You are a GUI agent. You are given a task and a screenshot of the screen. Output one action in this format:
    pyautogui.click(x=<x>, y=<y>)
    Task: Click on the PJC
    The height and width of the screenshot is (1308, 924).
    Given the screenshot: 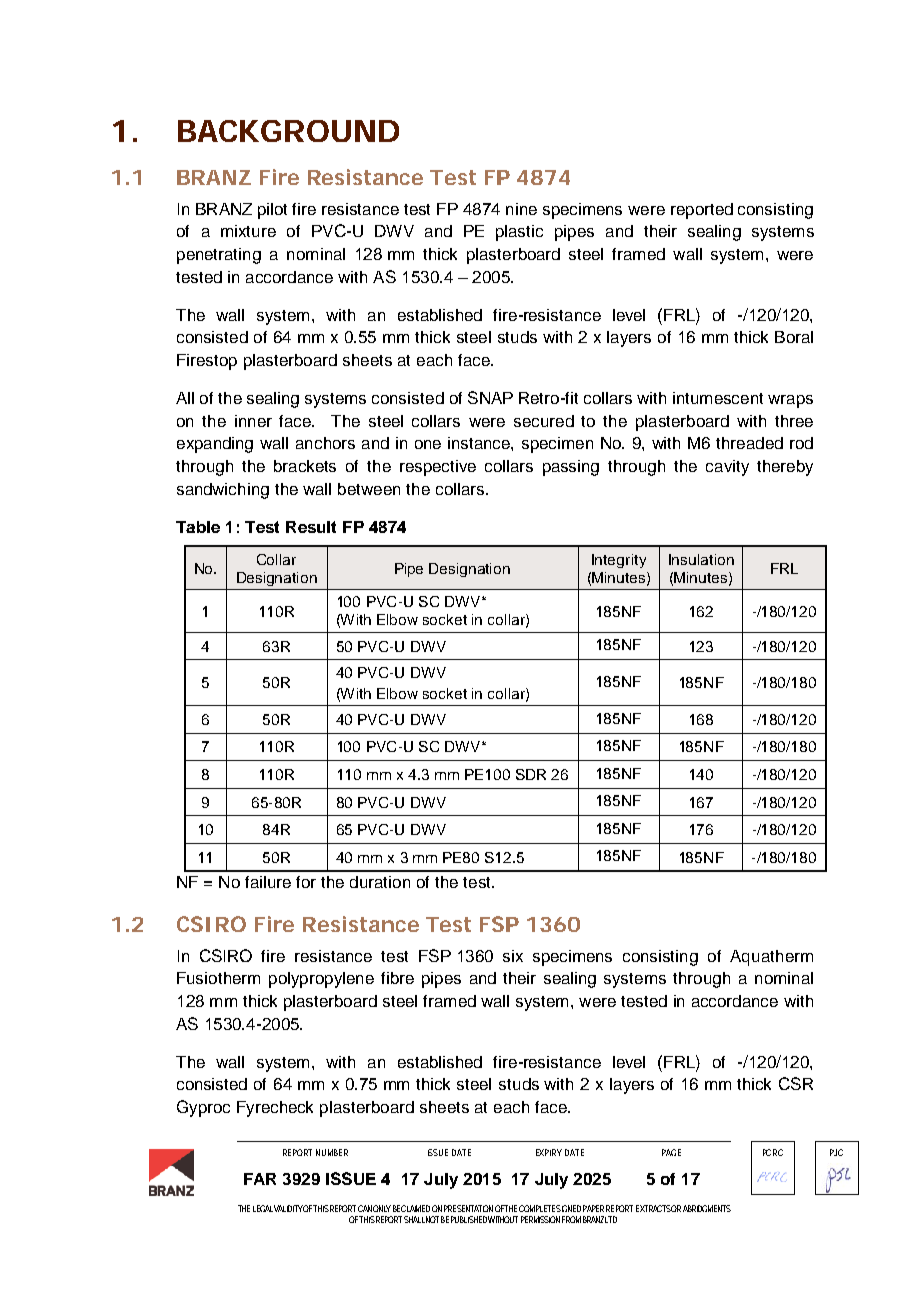 What is the action you would take?
    pyautogui.click(x=836, y=1152)
